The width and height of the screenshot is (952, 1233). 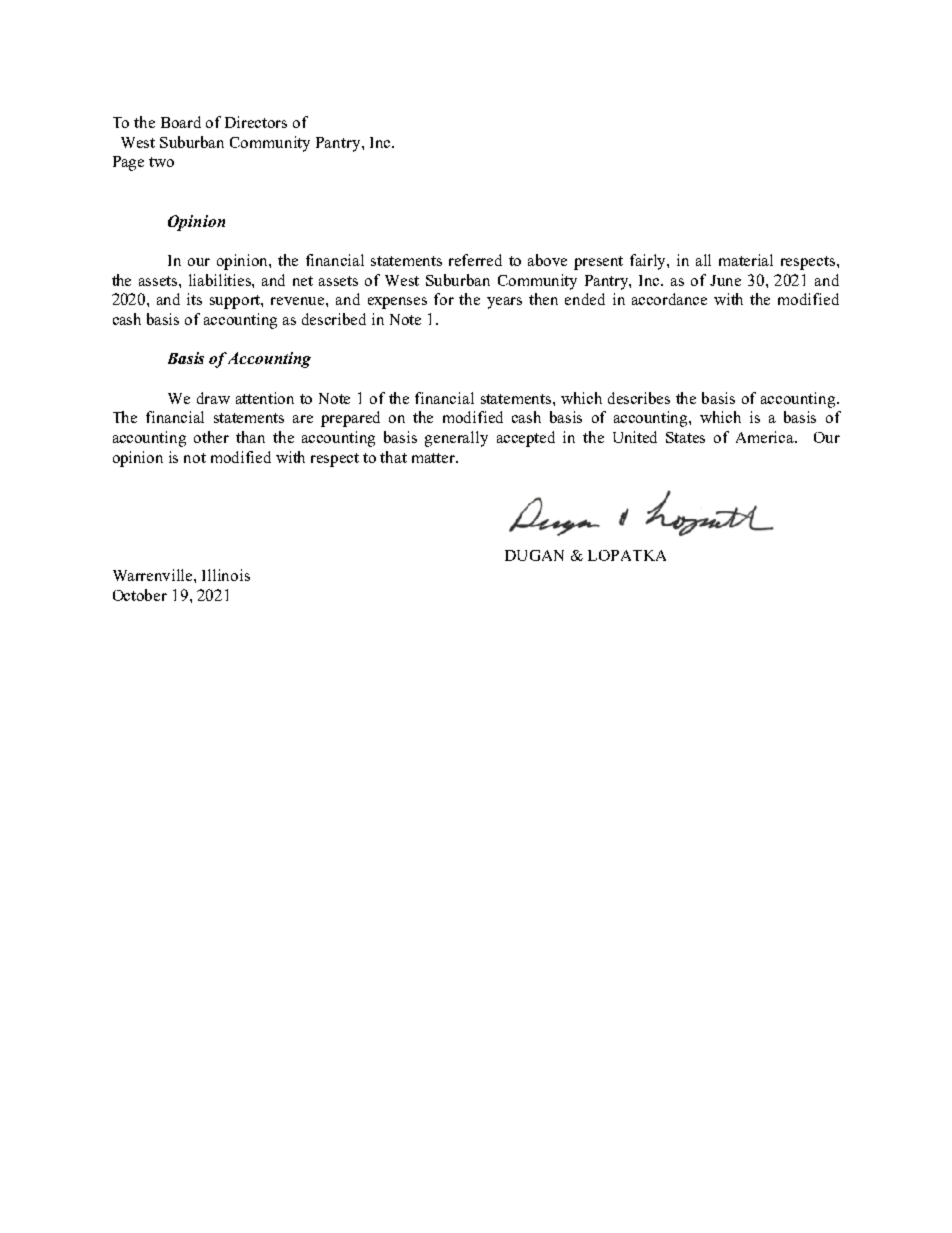 What do you see at coordinates (213, 398) in the screenshot?
I see `draw` at bounding box center [213, 398].
